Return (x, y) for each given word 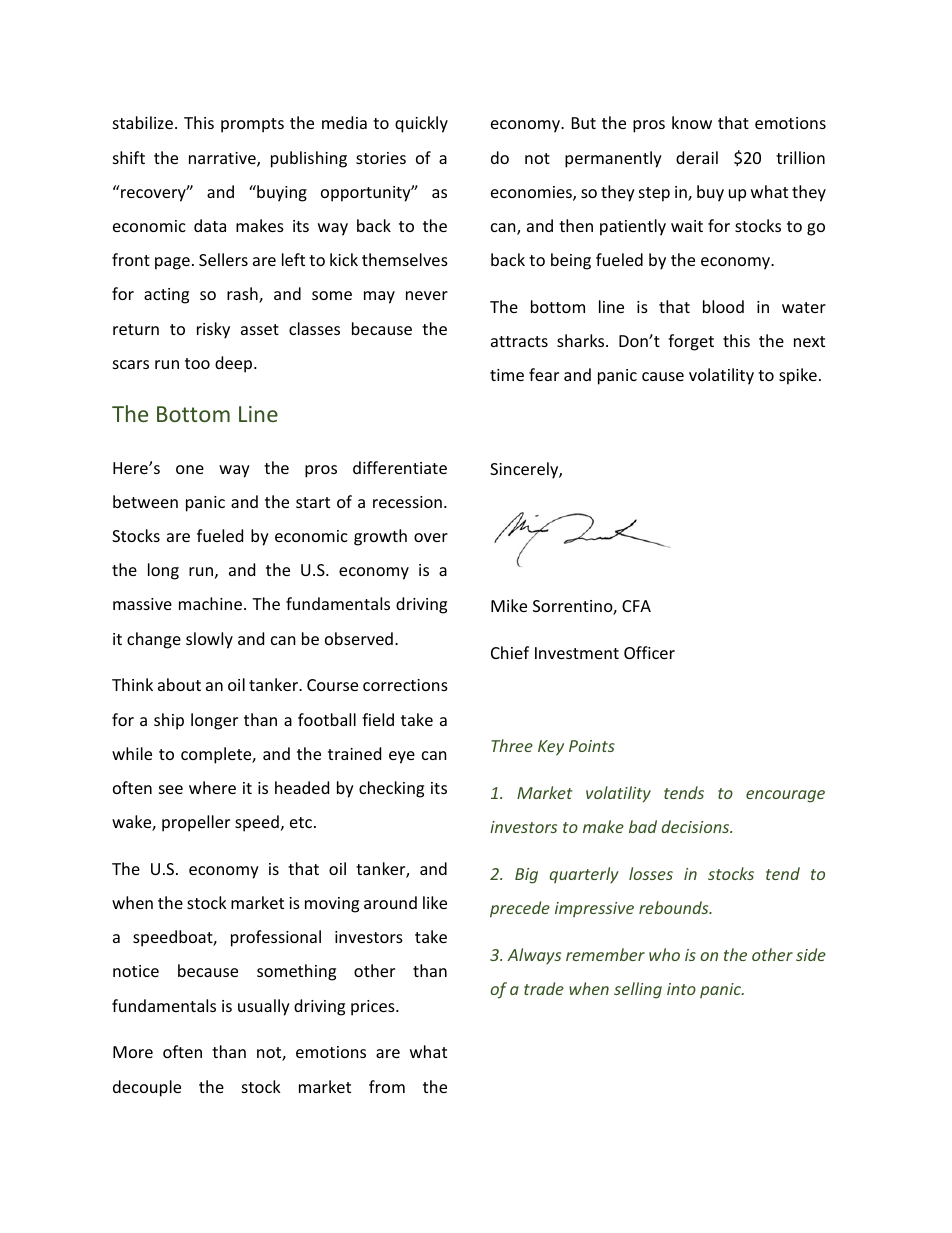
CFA (636, 606)
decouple (147, 1088)
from (387, 1086)
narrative (223, 159)
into (681, 989)
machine (210, 603)
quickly (421, 124)
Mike (509, 605)
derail (697, 157)
